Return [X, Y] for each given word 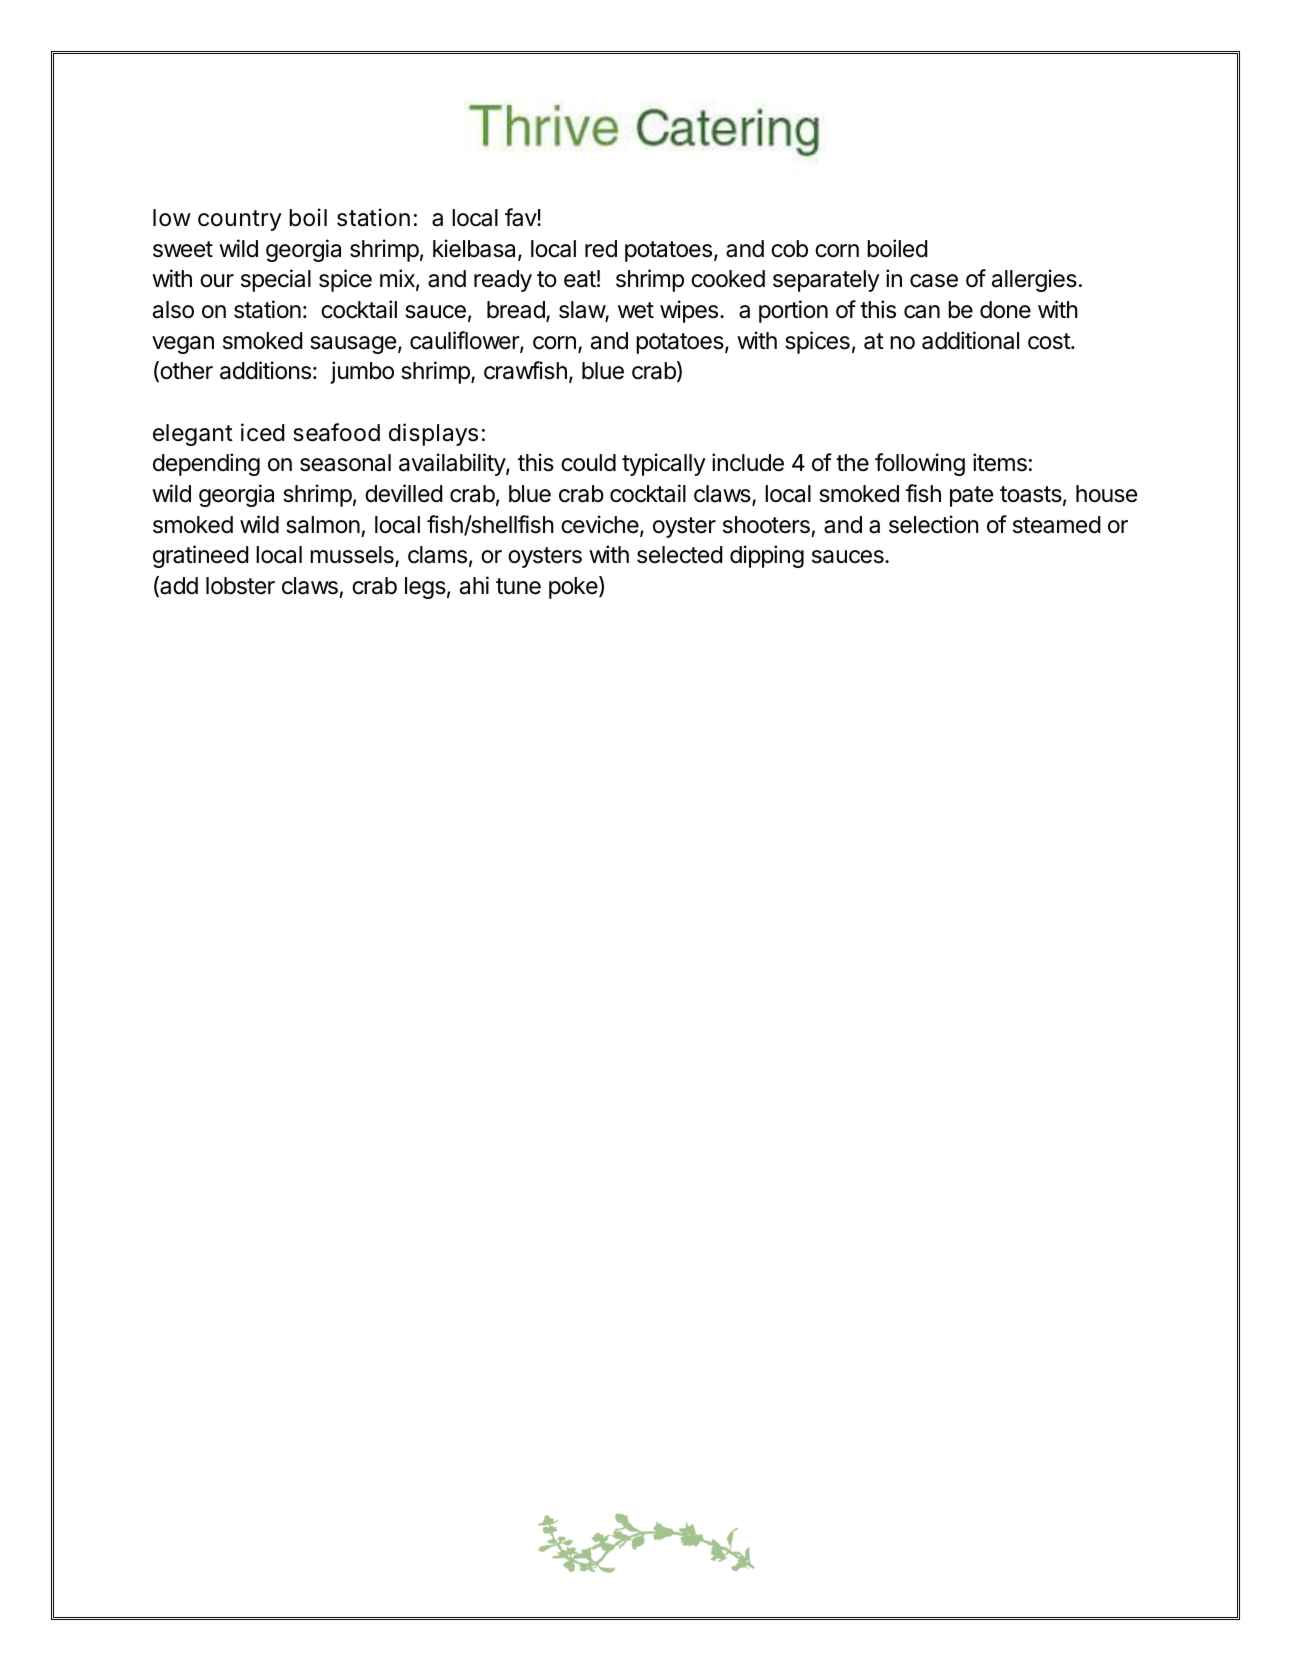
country [240, 220]
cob [789, 249]
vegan [183, 345]
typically [664, 464]
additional [970, 340]
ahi [474, 585]
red [601, 249]
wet [636, 310]
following [920, 464]
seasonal [345, 463]
